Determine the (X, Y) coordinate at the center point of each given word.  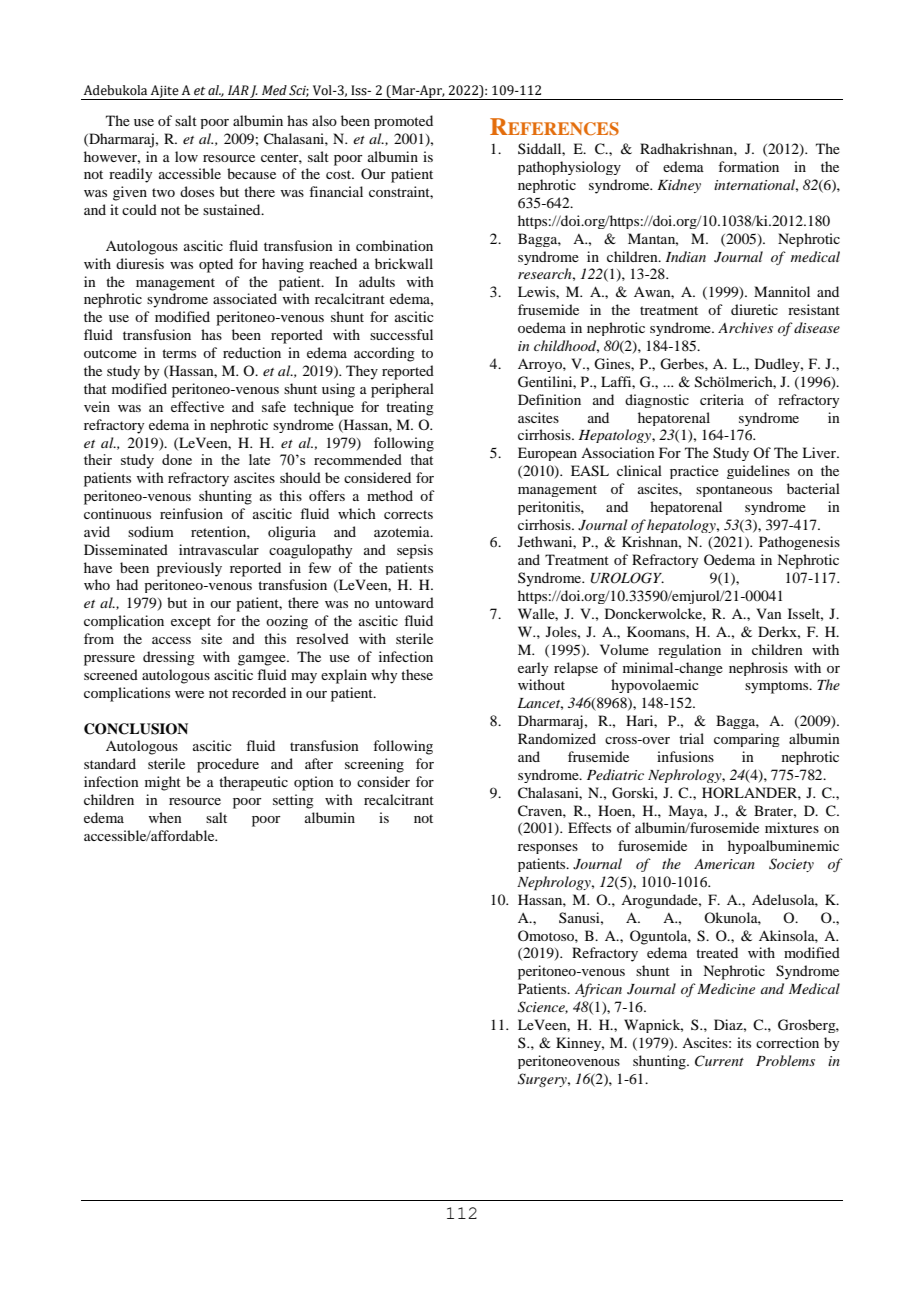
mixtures (792, 827)
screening (374, 765)
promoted (403, 122)
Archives (745, 327)
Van (769, 613)
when (165, 817)
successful (401, 334)
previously (189, 569)
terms (179, 353)
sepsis (415, 551)
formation (748, 166)
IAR (238, 90)
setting (293, 801)
